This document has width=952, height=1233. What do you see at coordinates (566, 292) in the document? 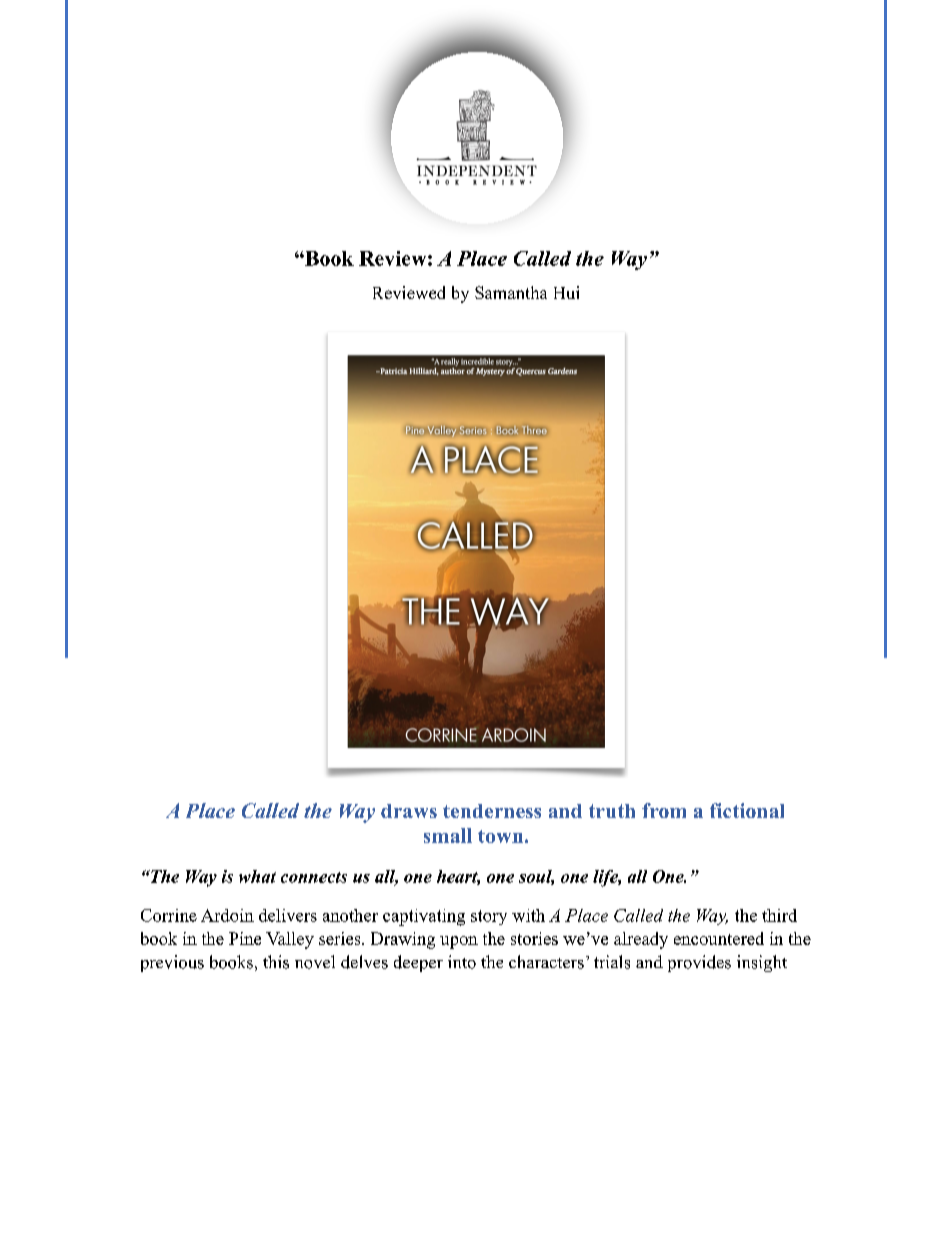
I see `Hui` at bounding box center [566, 292].
